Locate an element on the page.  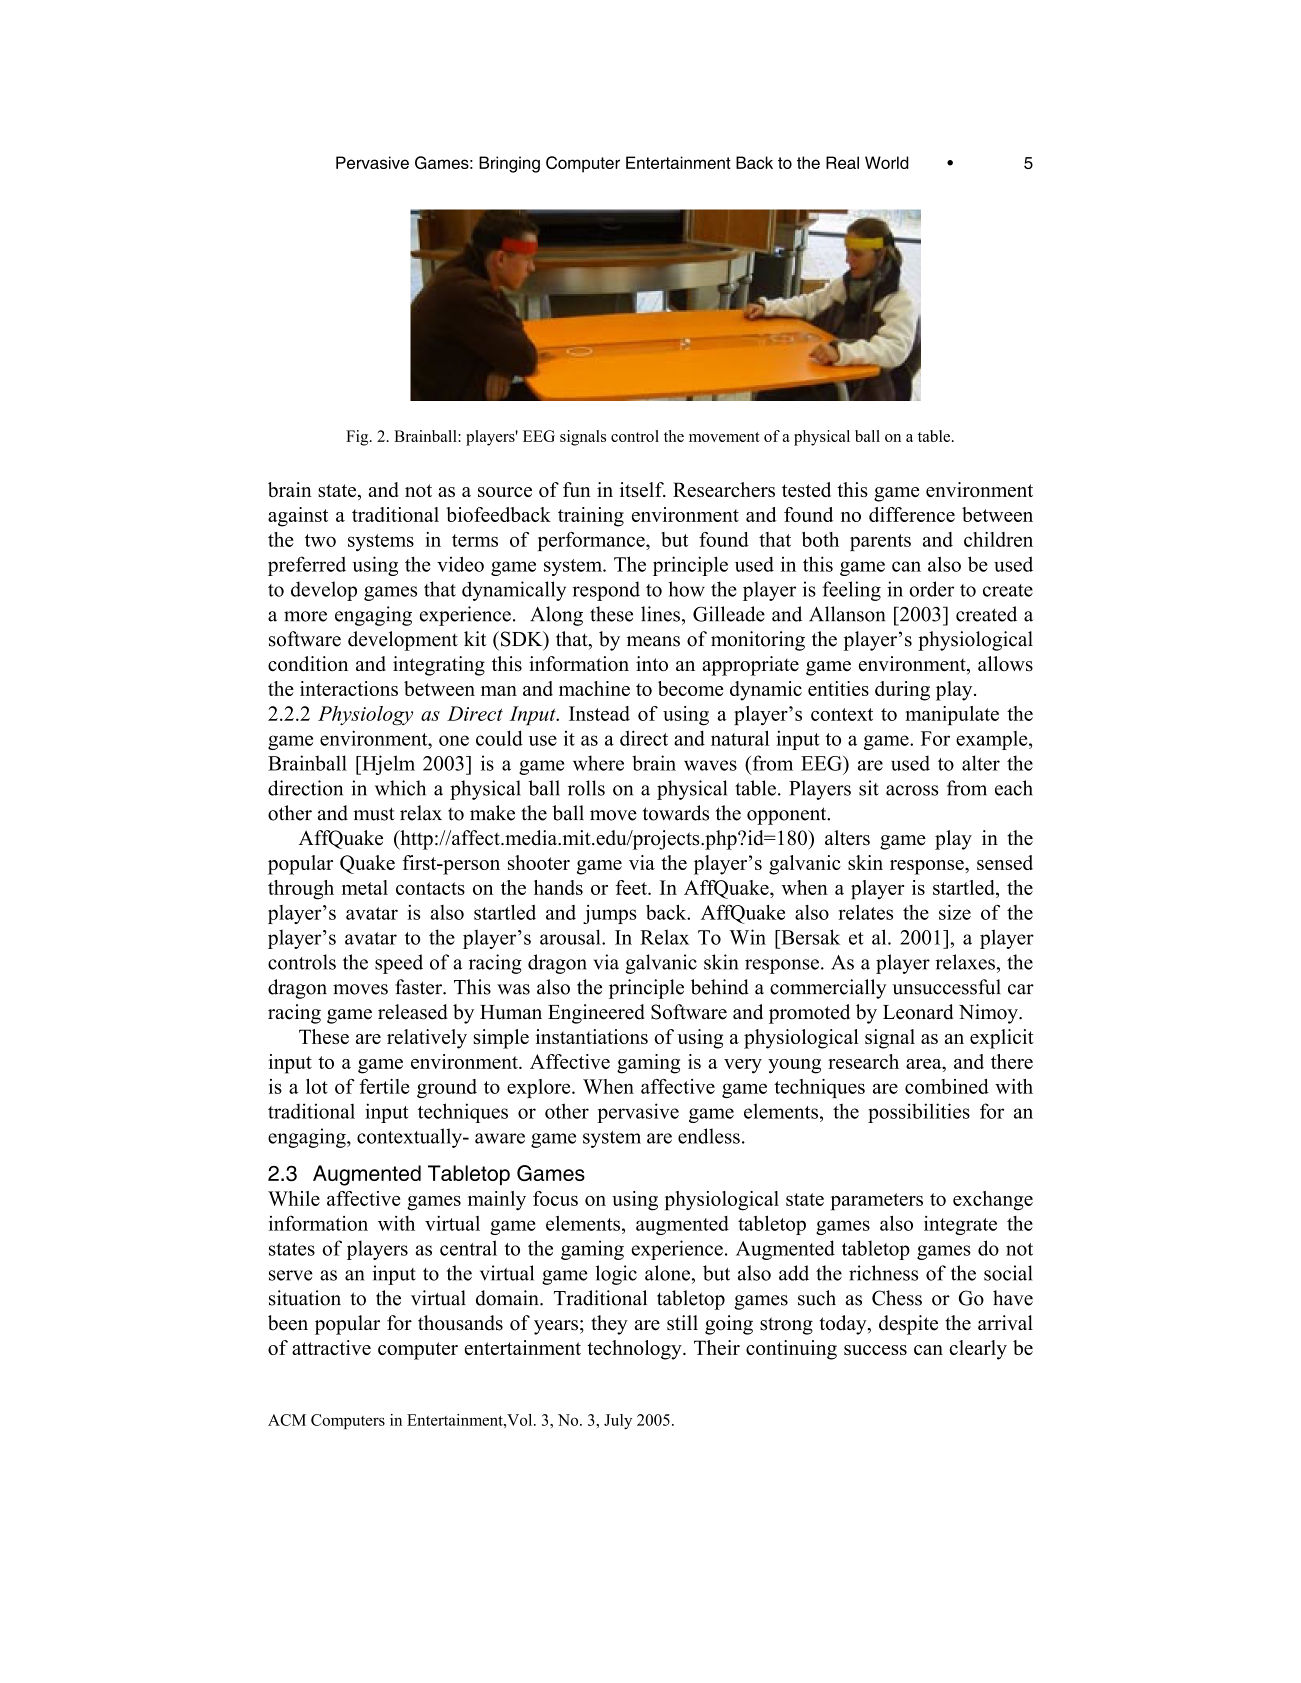
endless is located at coordinates (709, 1136).
